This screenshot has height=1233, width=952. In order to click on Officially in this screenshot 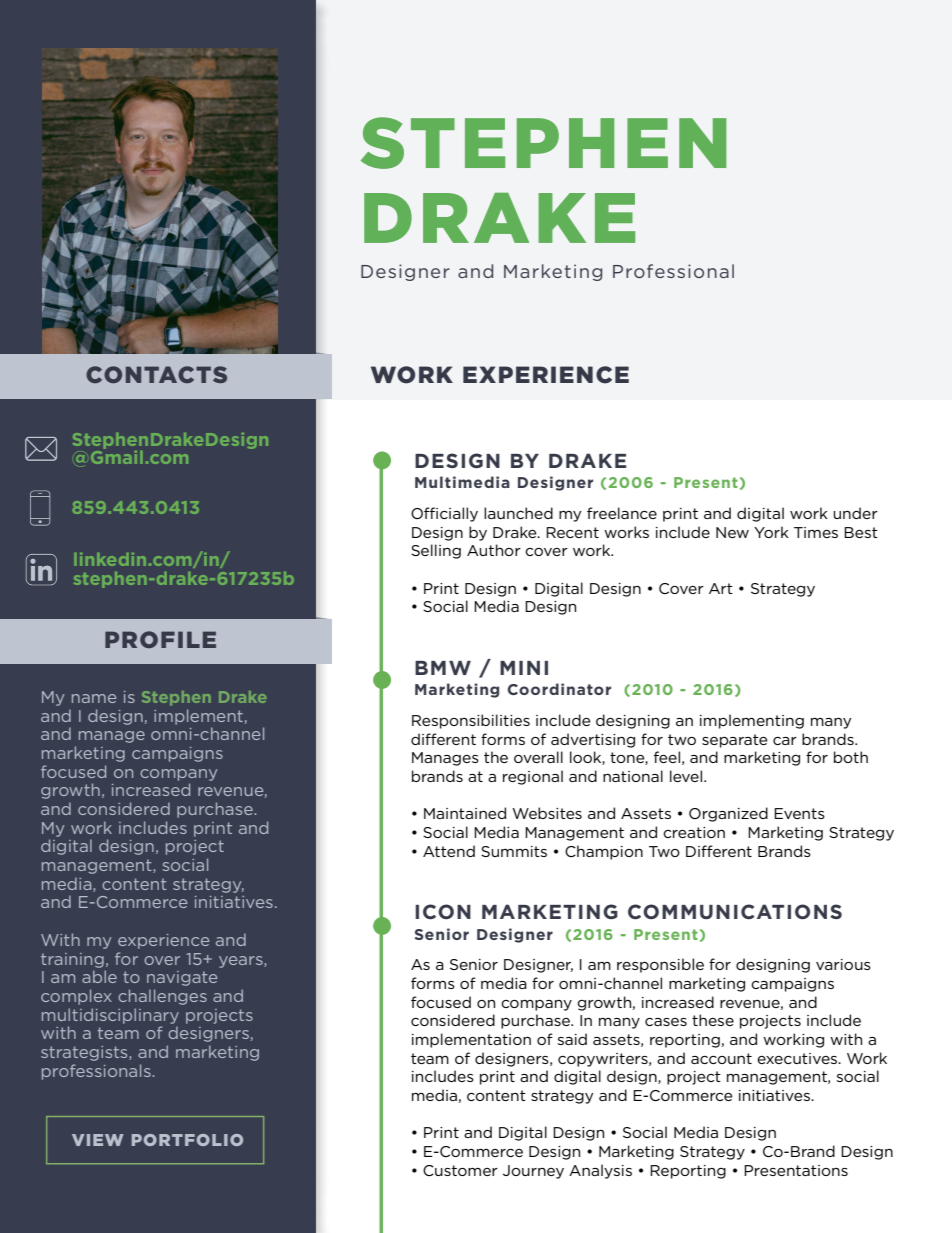, I will do `click(444, 514)`.
